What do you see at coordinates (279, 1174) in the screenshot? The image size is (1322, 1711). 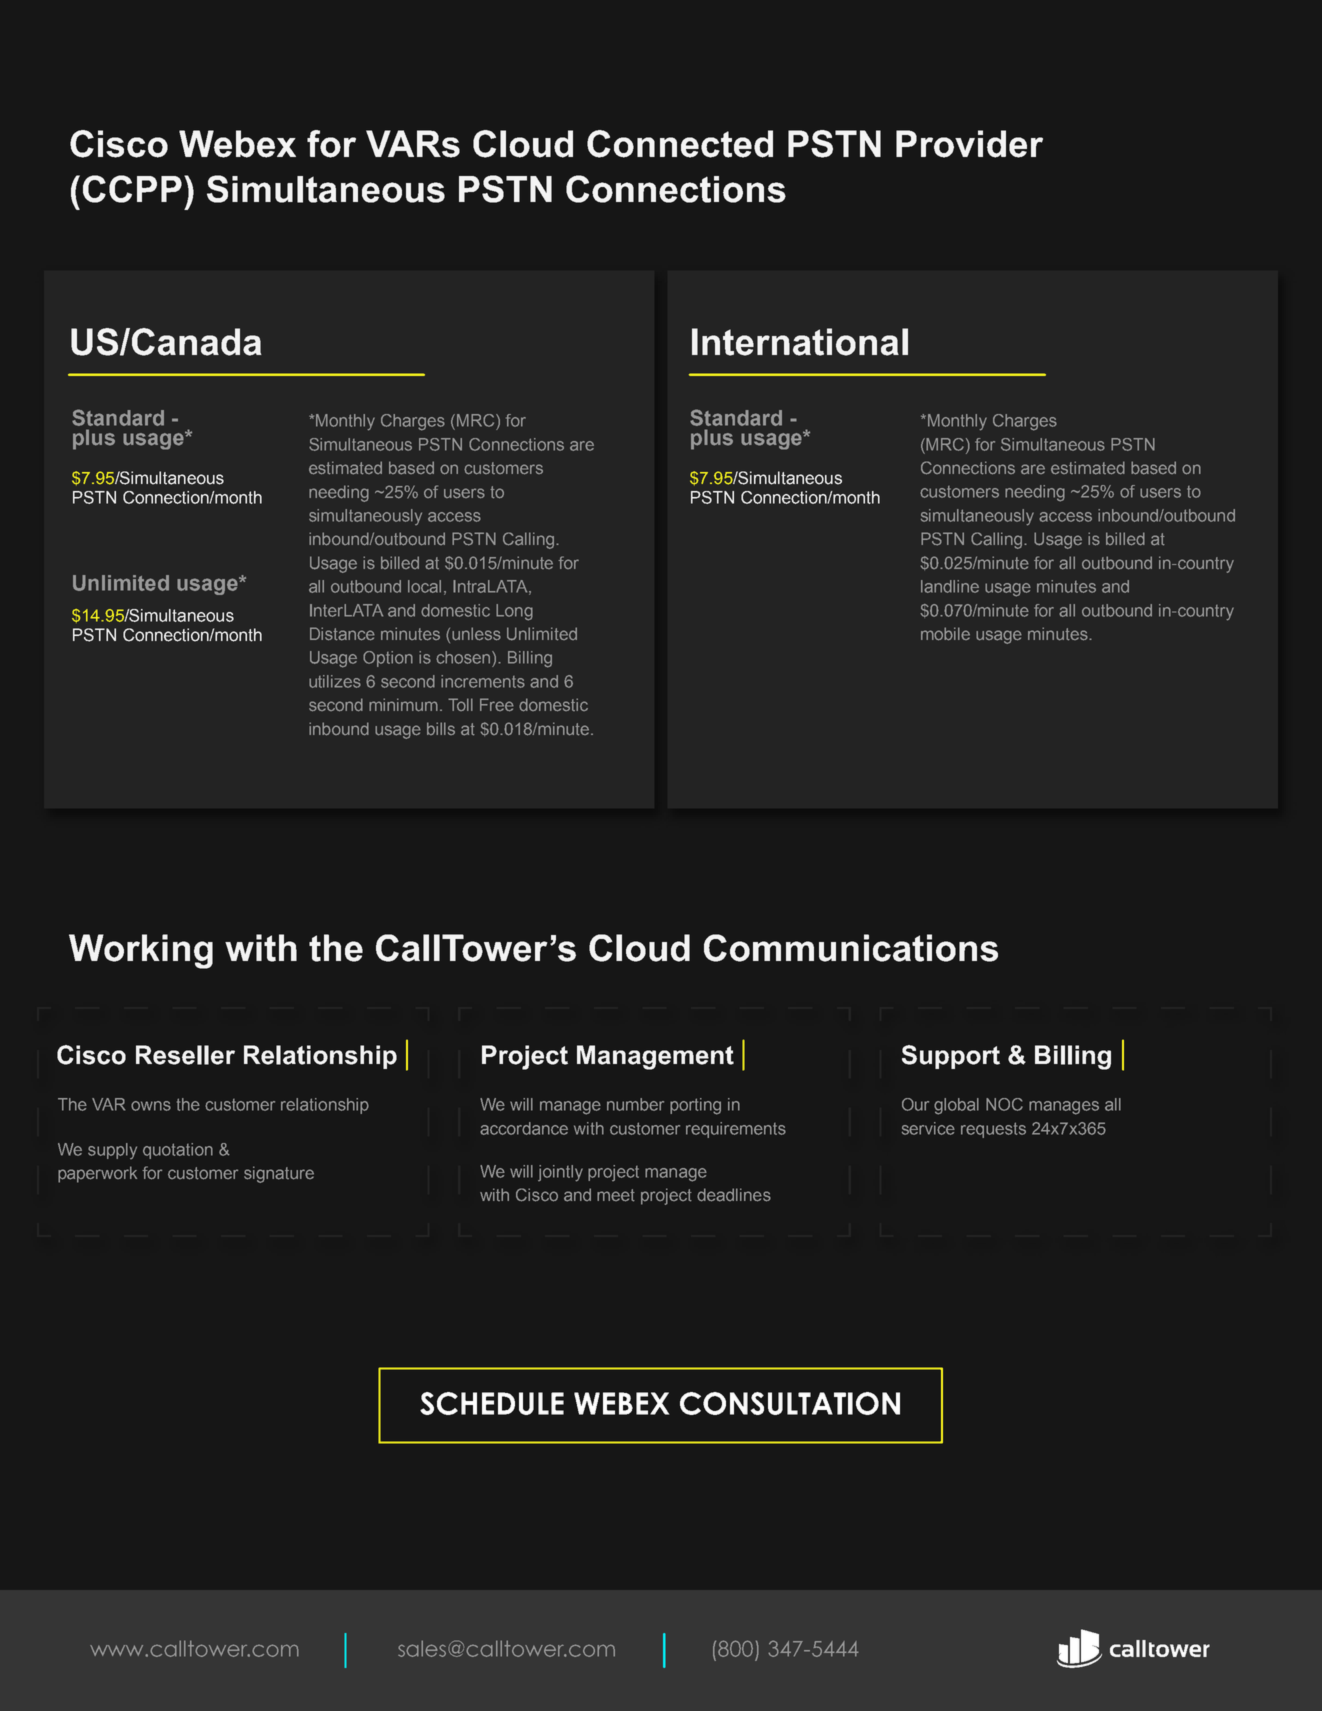 I see `signature` at bounding box center [279, 1174].
